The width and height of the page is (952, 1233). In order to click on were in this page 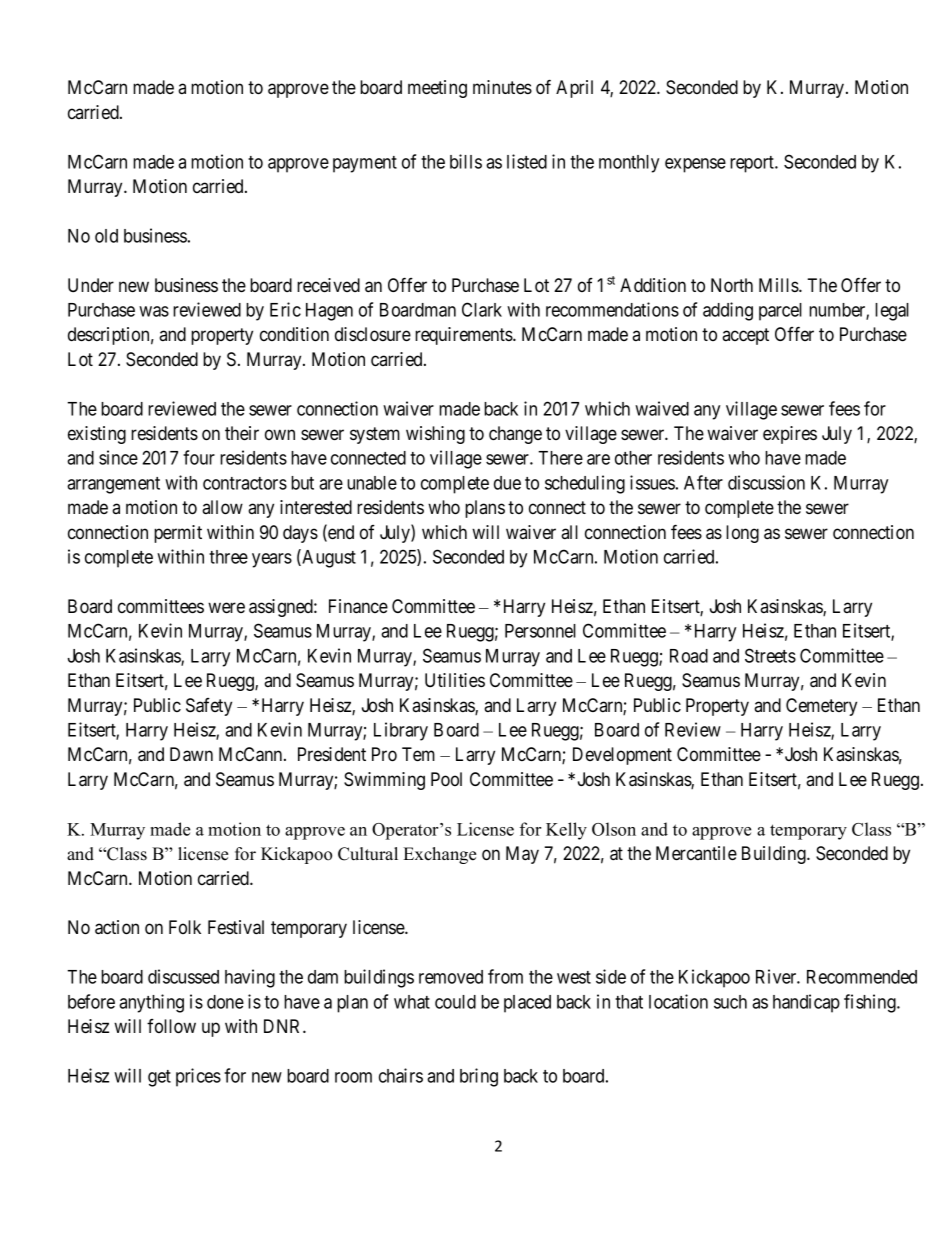, I will do `click(226, 607)`.
